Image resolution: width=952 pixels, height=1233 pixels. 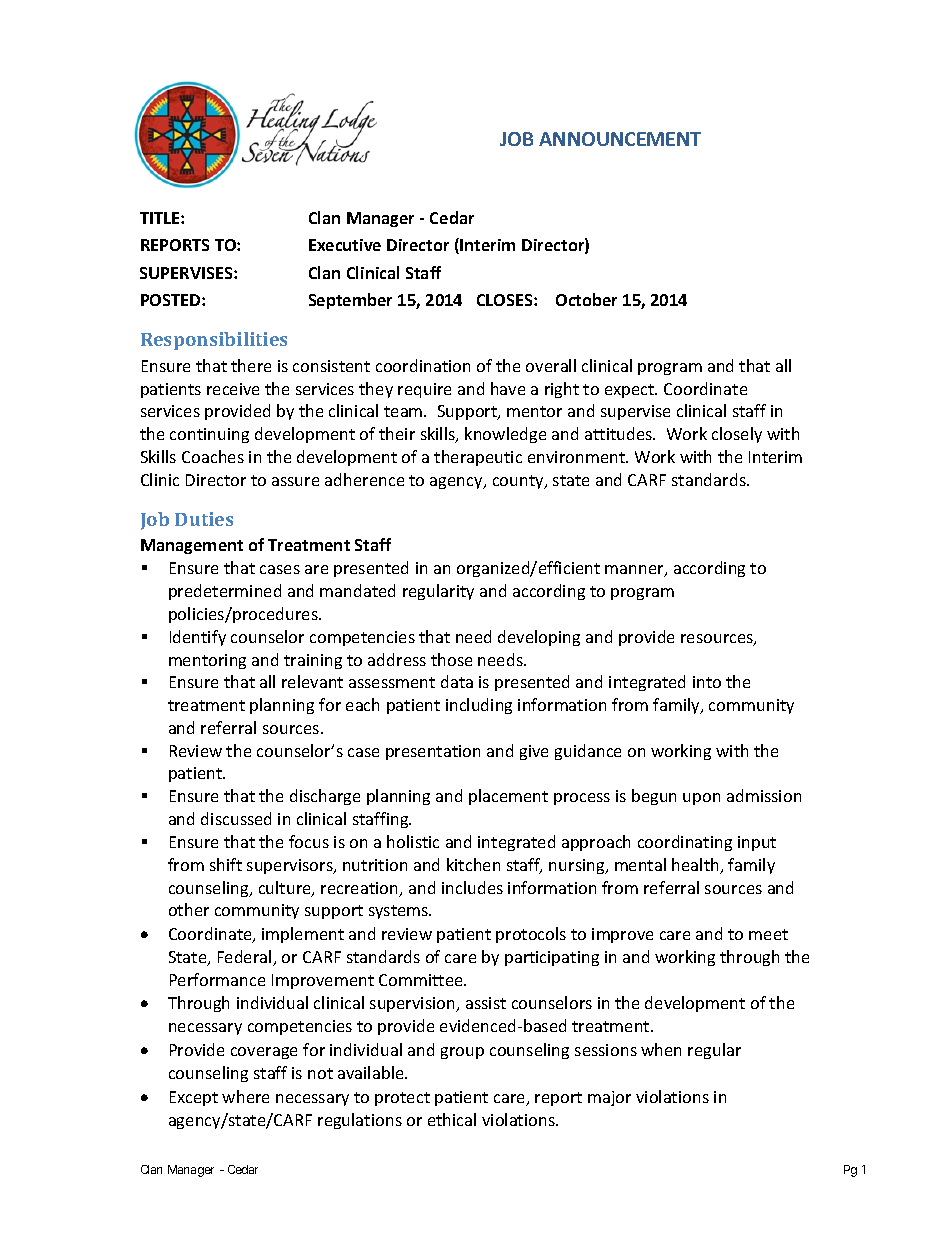 I want to click on receive, so click(x=233, y=389).
